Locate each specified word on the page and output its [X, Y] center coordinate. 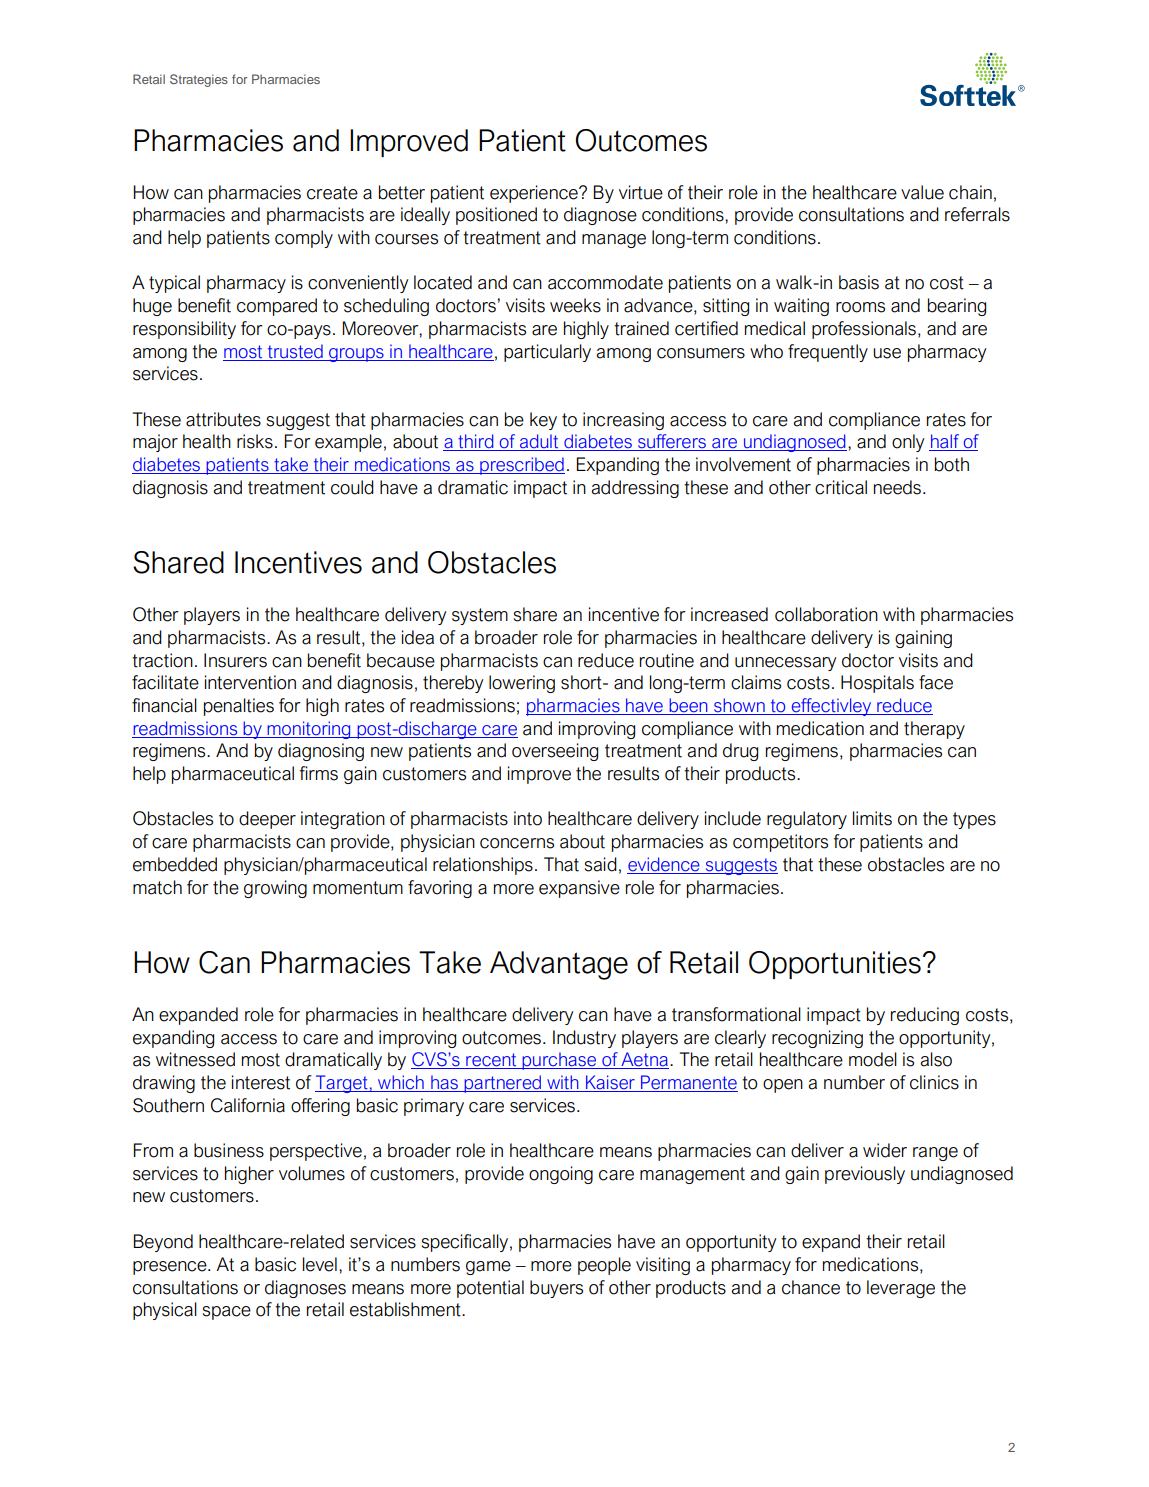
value [922, 192]
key [543, 421]
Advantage [559, 965]
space [227, 1313]
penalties [239, 707]
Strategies [199, 80]
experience [535, 194]
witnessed [195, 1059]
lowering [522, 684]
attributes [223, 419]
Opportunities [835, 965]
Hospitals [877, 684]
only [908, 443]
